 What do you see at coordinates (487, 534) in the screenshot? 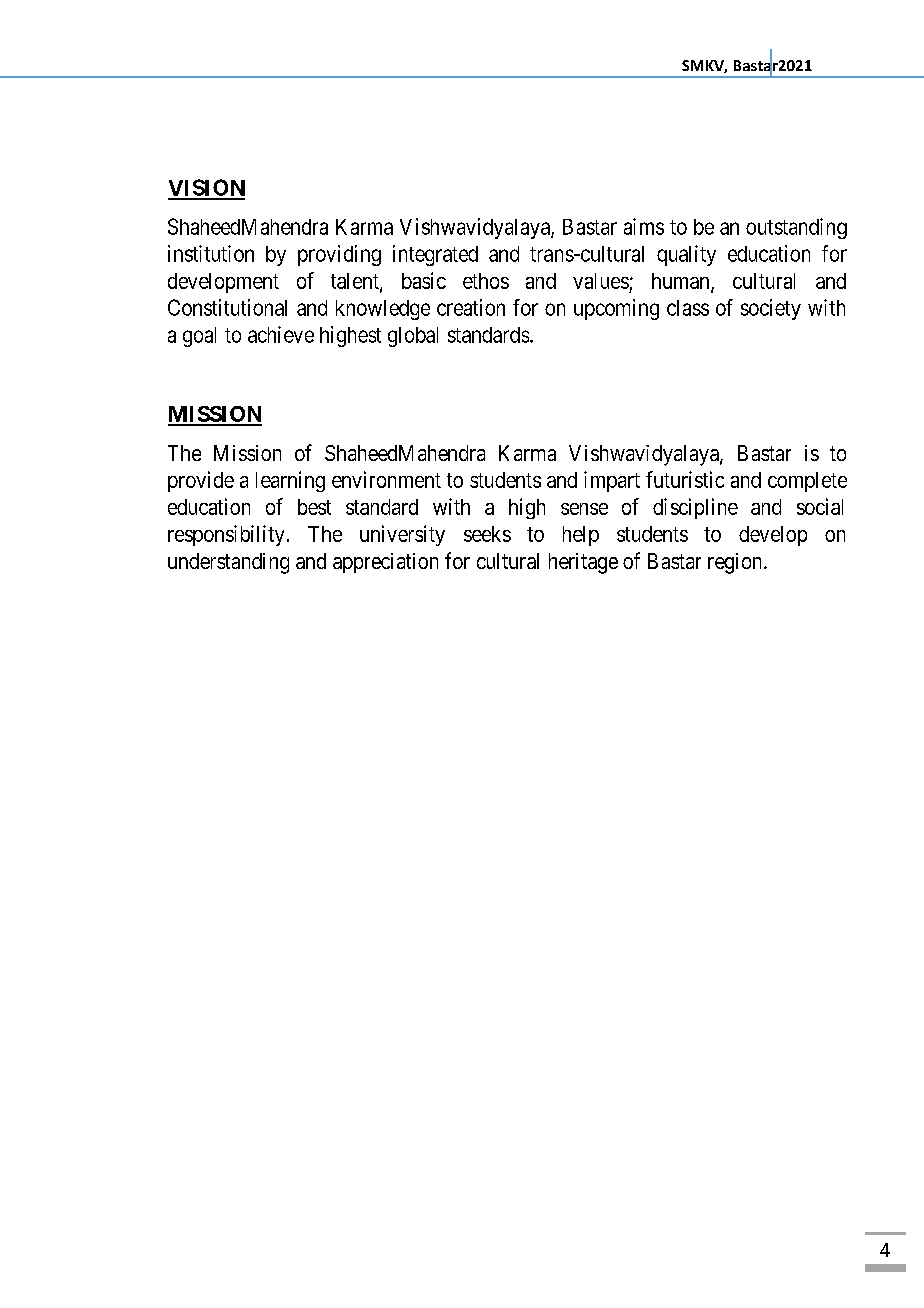
I see `seeks` at bounding box center [487, 534].
